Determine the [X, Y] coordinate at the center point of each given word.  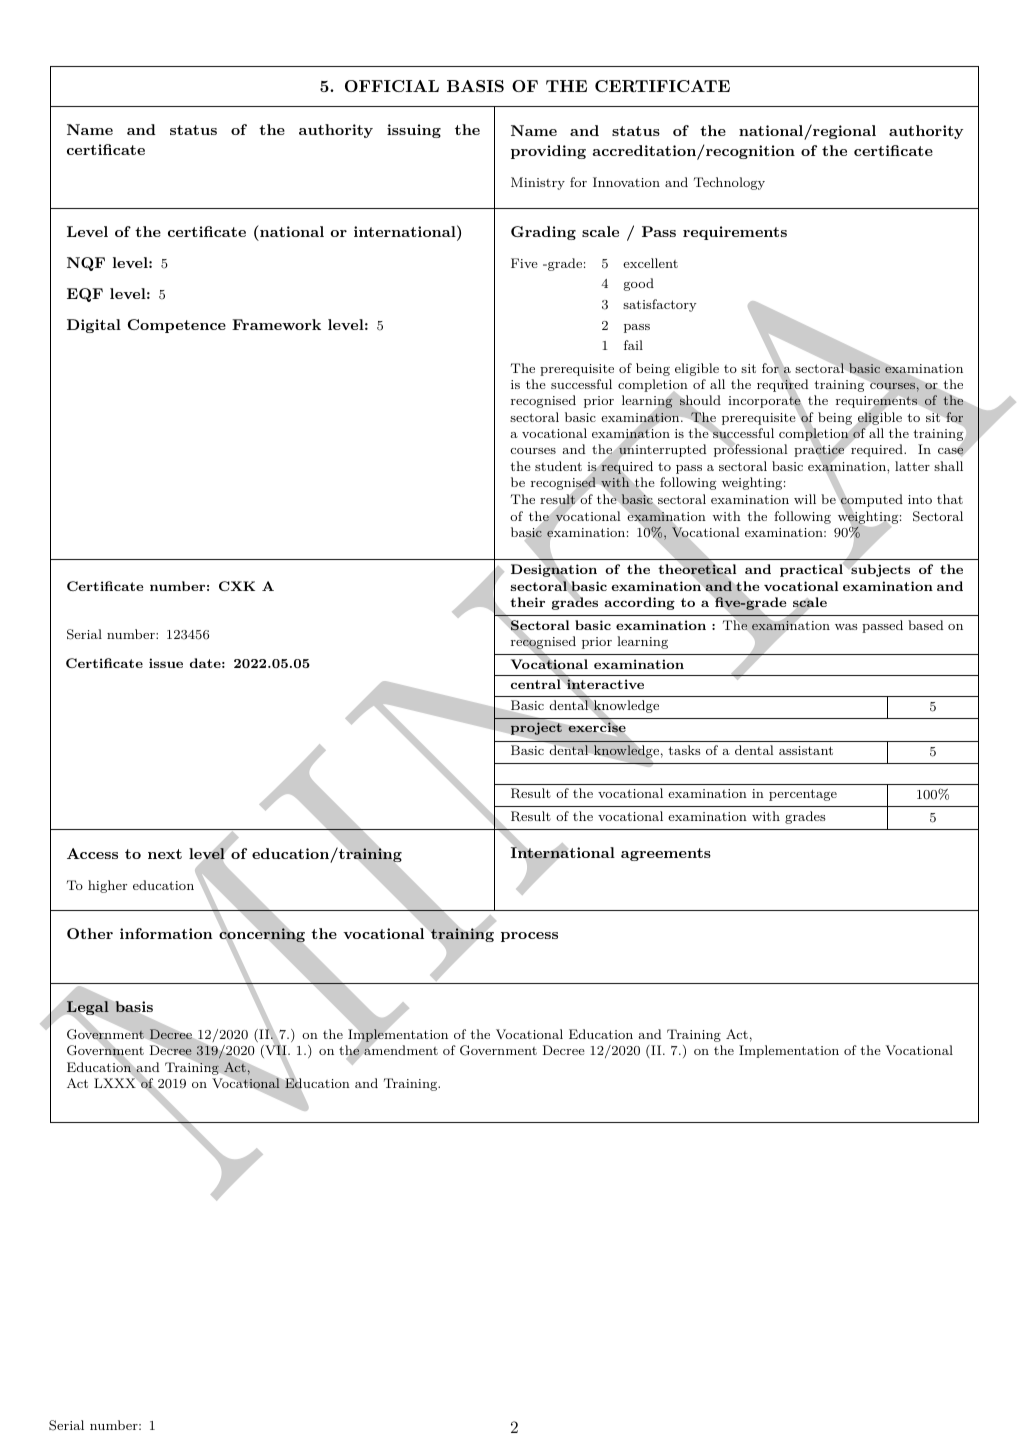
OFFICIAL [392, 86]
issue [166, 663]
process [529, 937]
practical [812, 570]
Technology [729, 183]
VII [276, 1051]
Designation [554, 571]
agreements [666, 854]
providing [548, 152]
